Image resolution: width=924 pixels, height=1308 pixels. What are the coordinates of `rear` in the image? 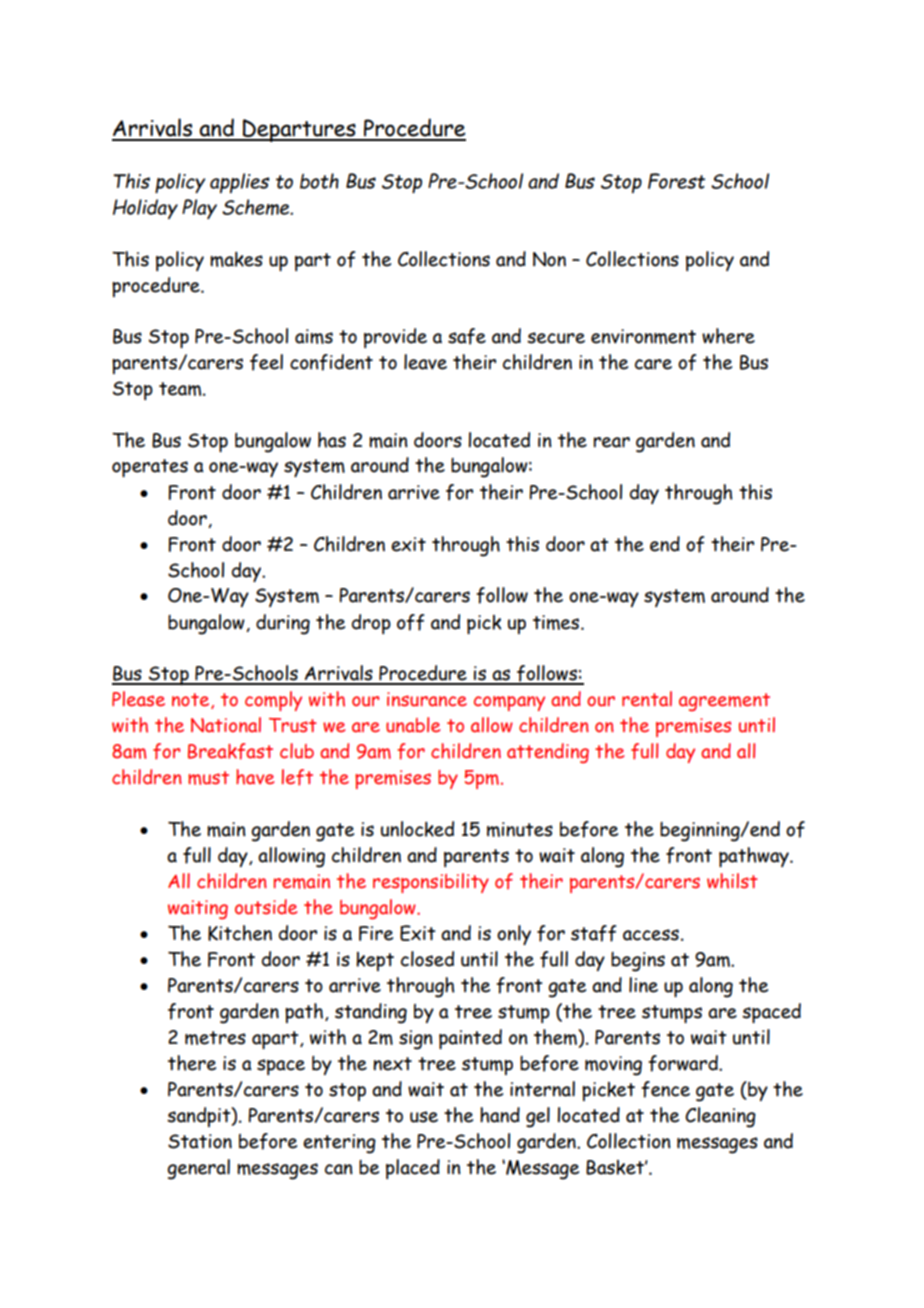 It's located at (612, 442).
